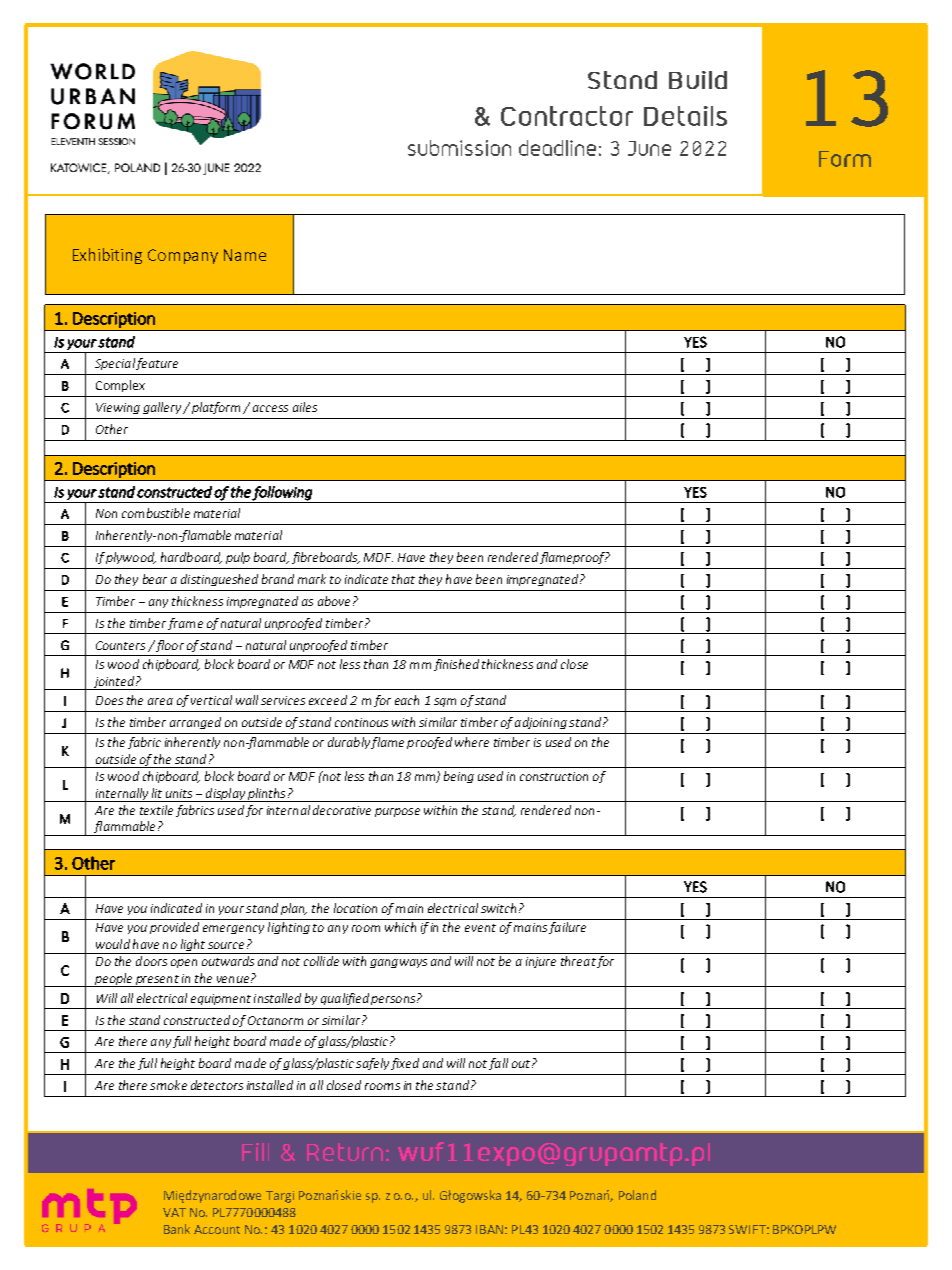  Describe the element at coordinates (372, 1064) in the document. I see `safely` at that location.
